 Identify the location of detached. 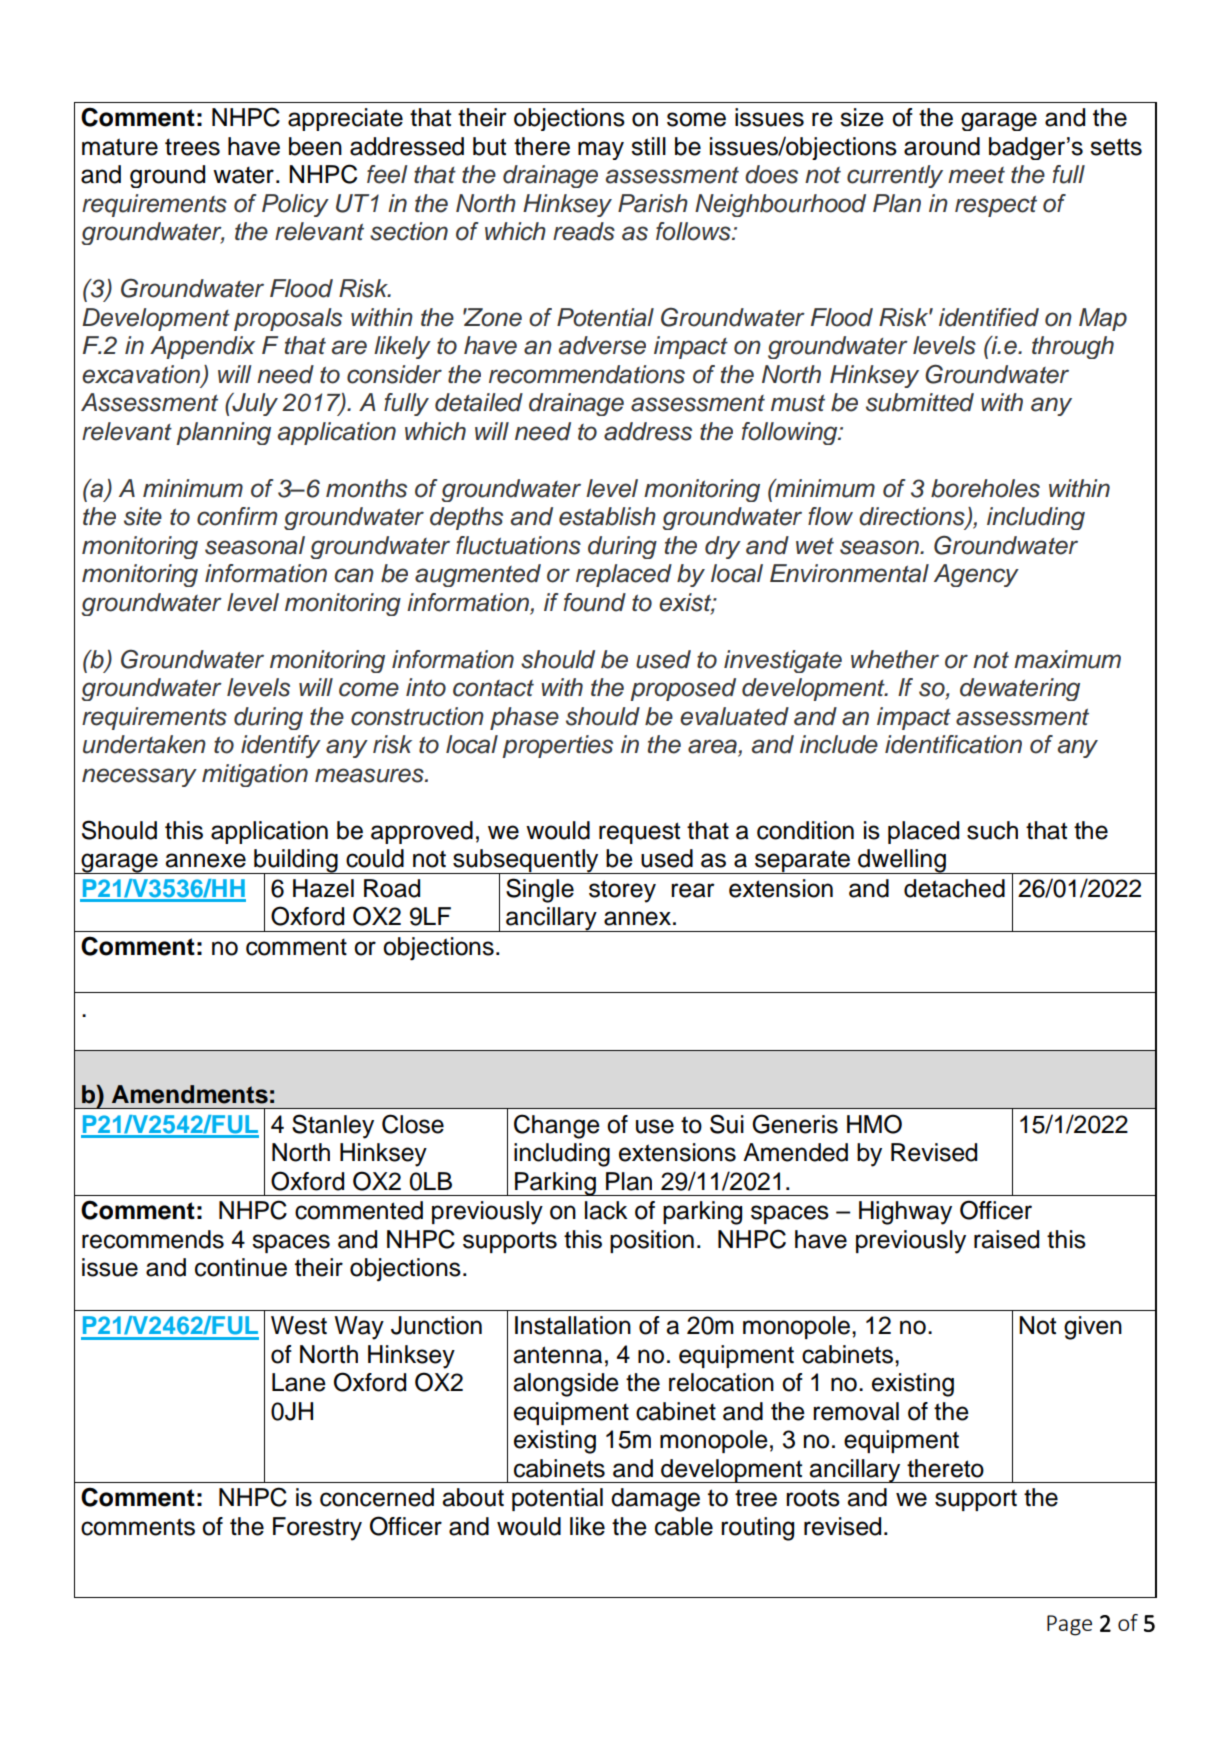
(954, 888).
